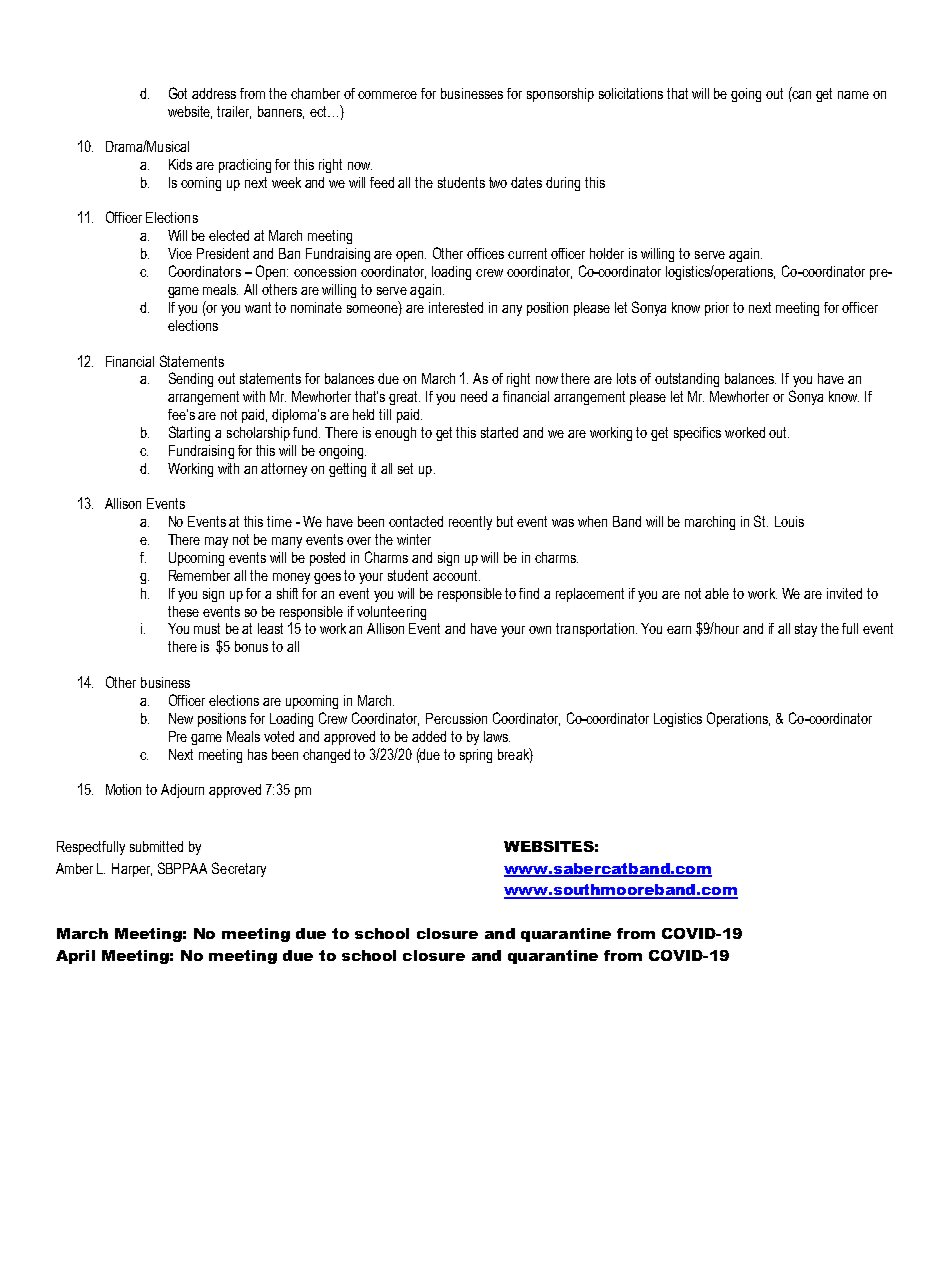  I want to click on need, so click(474, 396).
